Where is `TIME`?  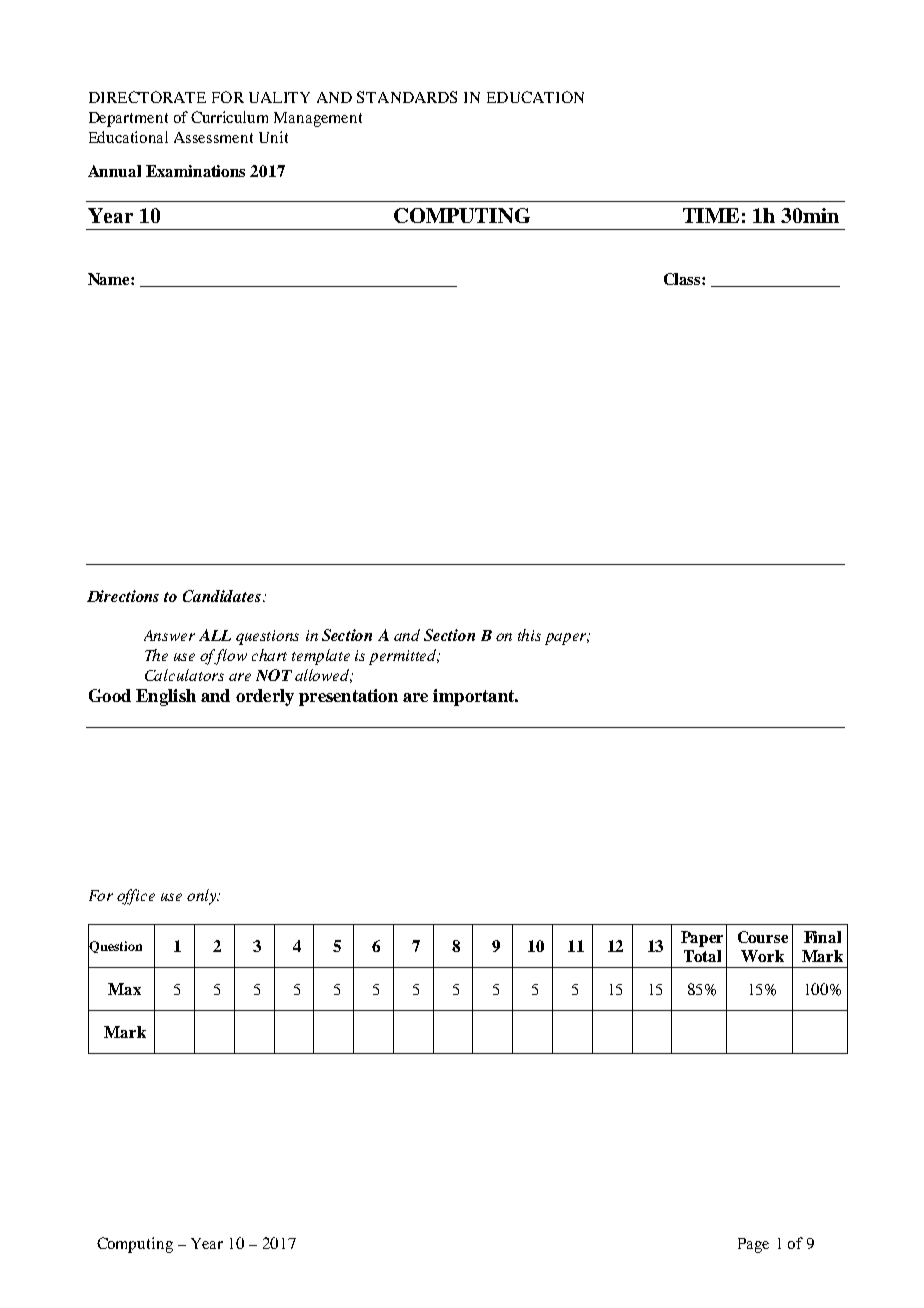
TIME is located at coordinates (711, 215).
